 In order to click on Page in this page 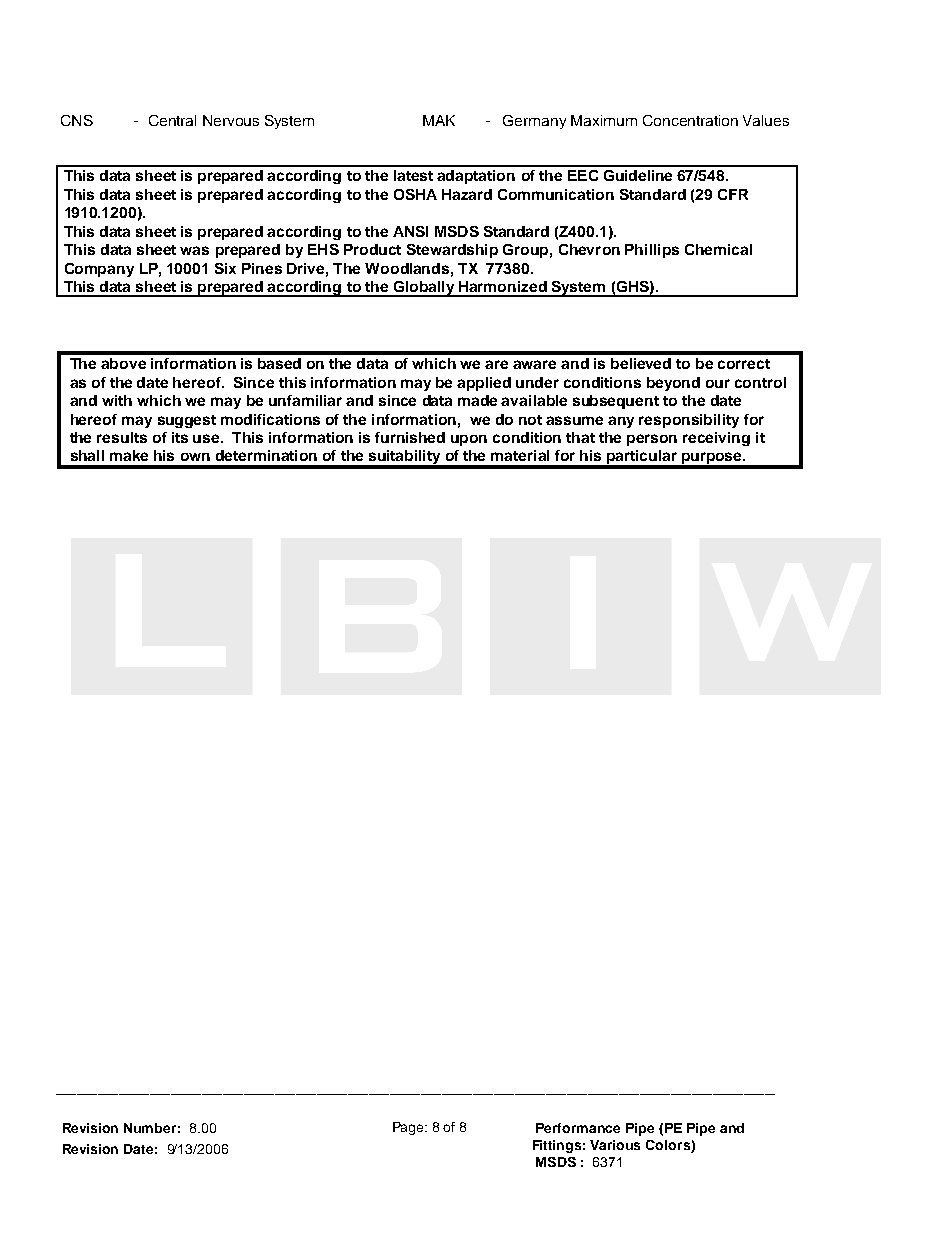, I will do `click(410, 1128)`.
